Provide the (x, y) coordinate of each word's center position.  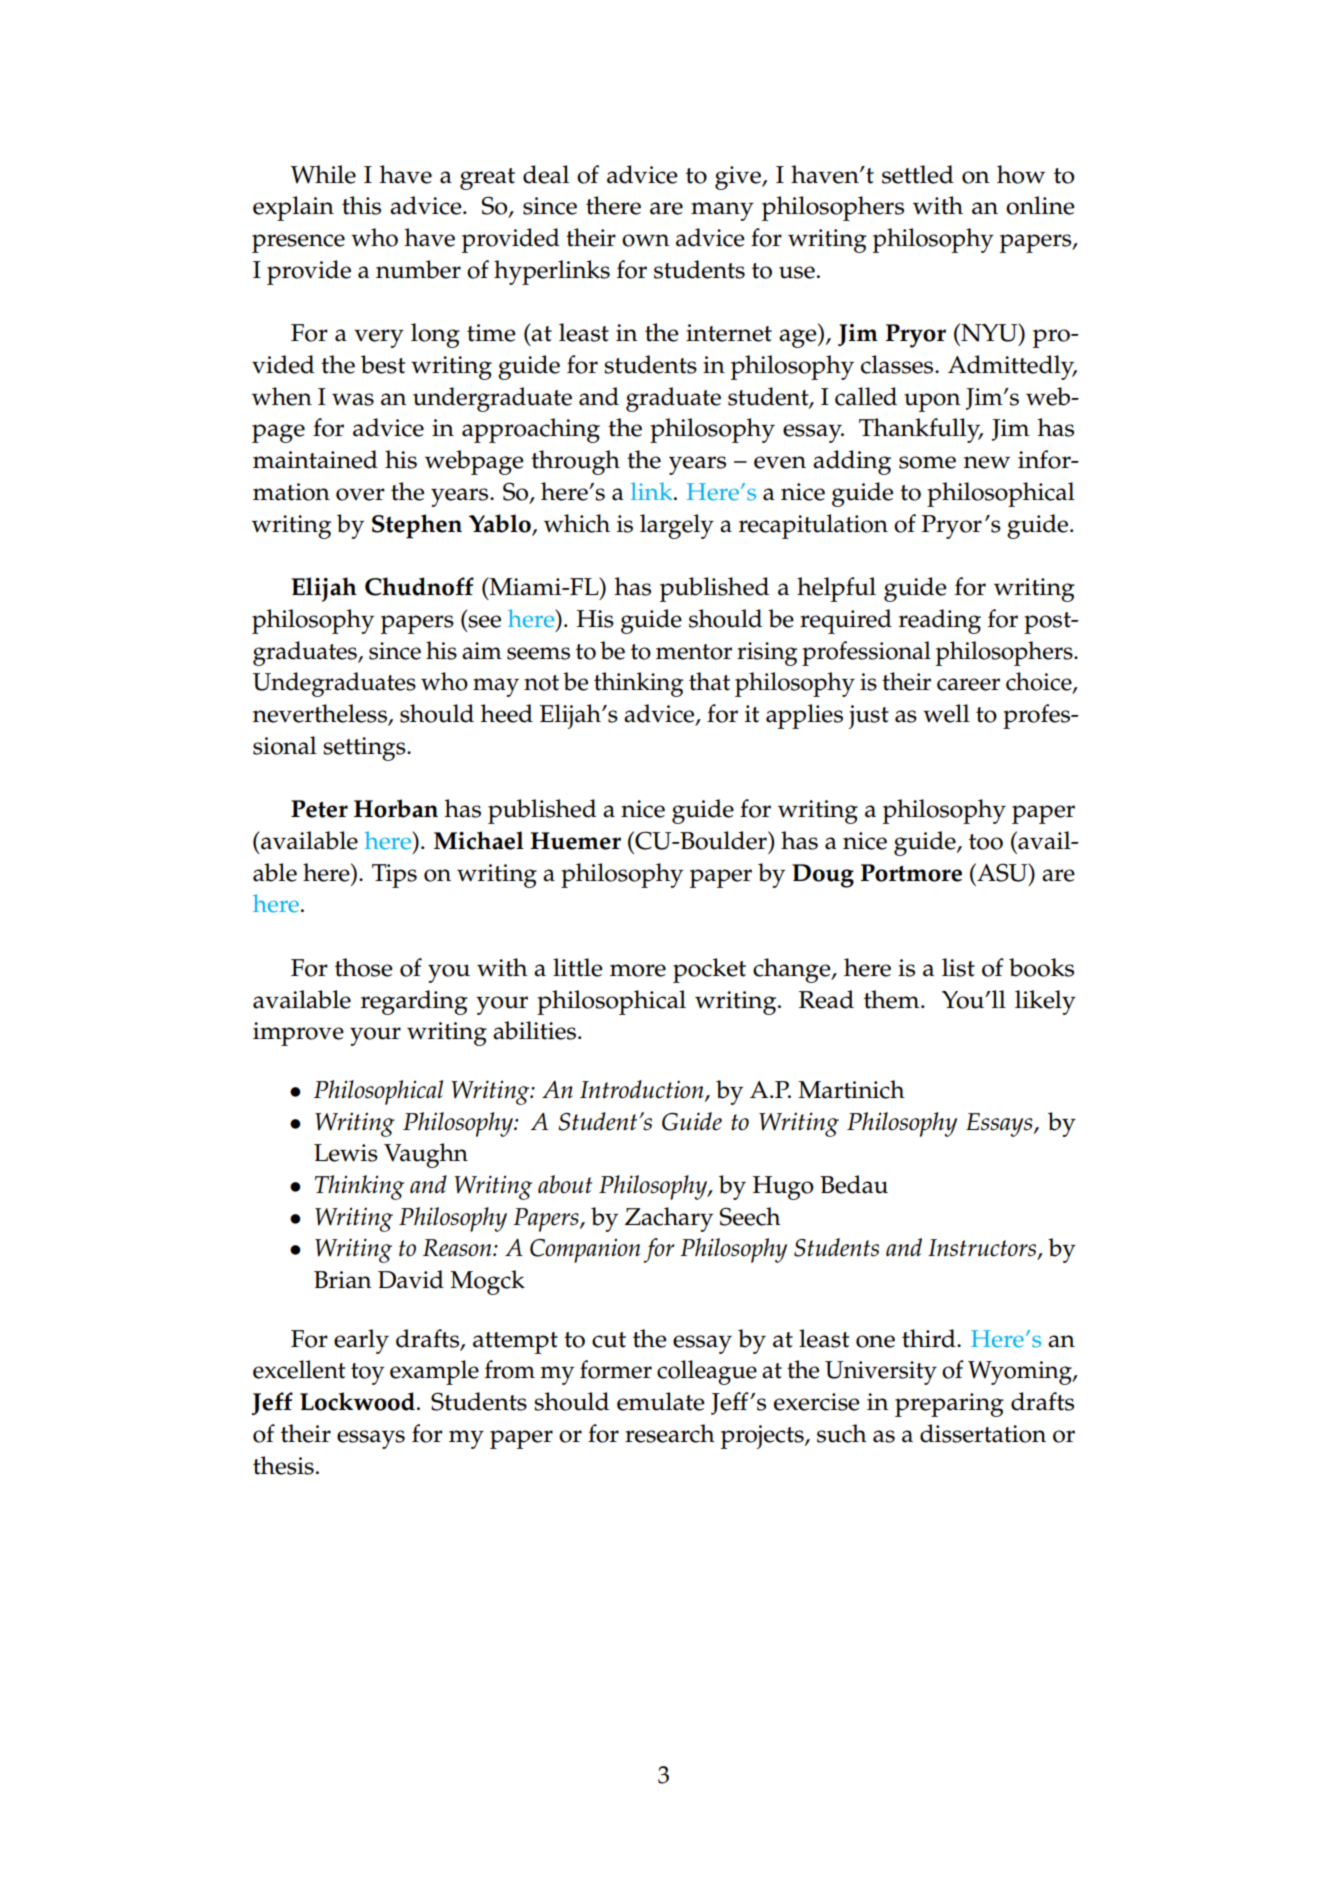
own (645, 240)
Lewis (346, 1153)
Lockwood (357, 1401)
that (709, 681)
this (361, 205)
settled (918, 174)
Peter (319, 809)
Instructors (983, 1249)
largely (677, 526)
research (670, 1433)
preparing (949, 1405)
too (986, 842)
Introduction (643, 1090)
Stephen (417, 526)
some (927, 462)
